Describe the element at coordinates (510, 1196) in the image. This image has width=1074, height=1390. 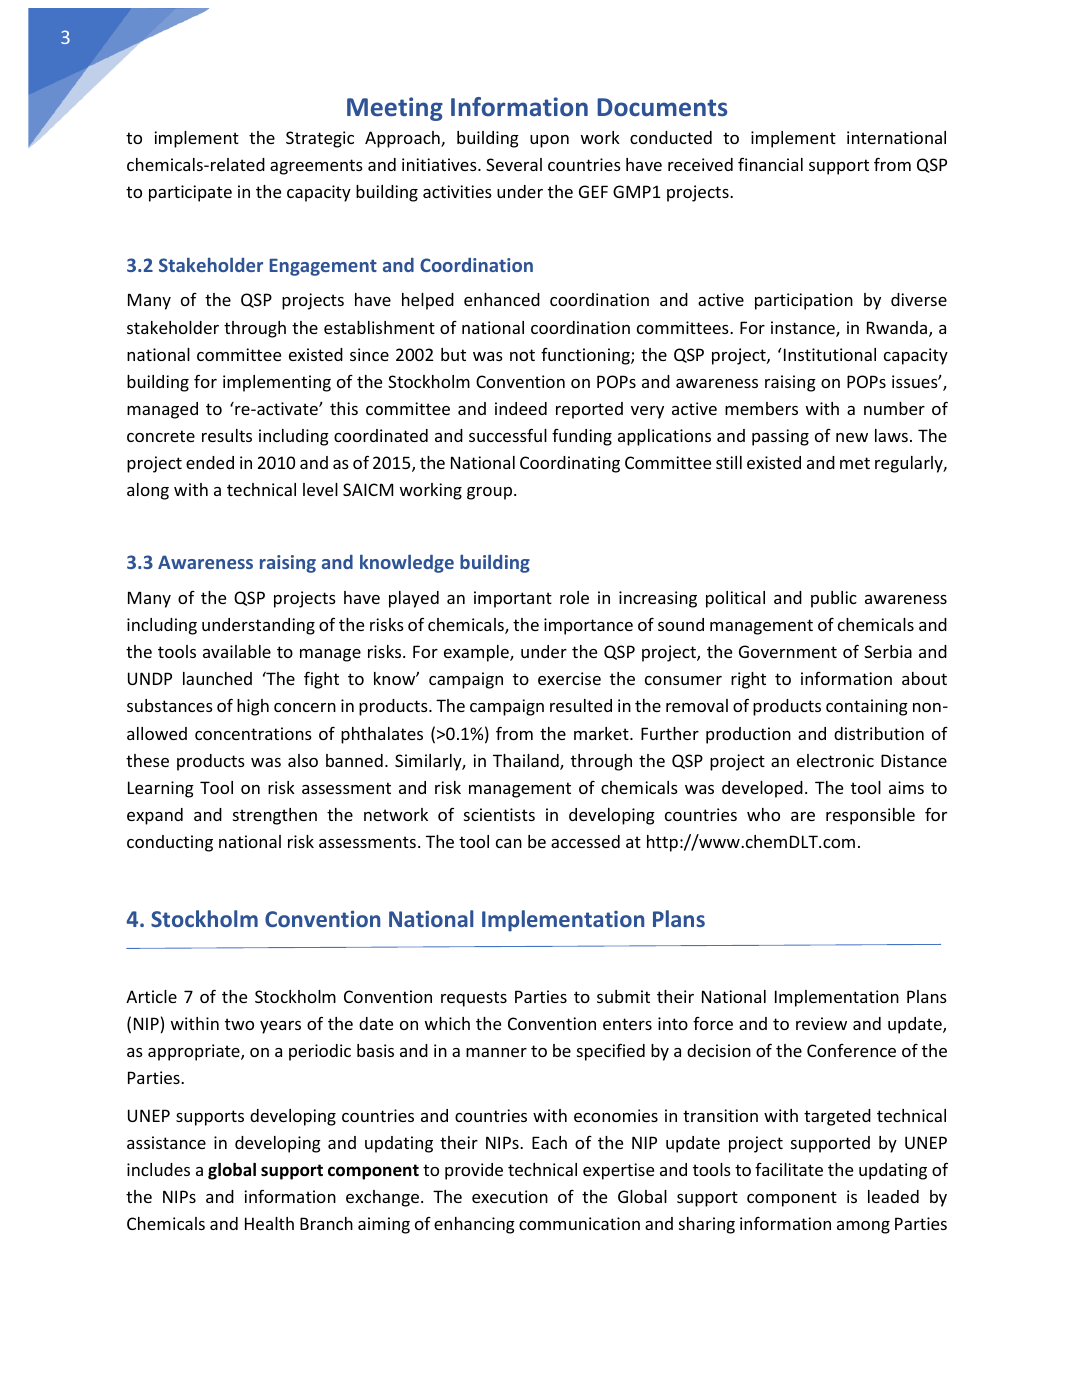
I see `execution` at that location.
